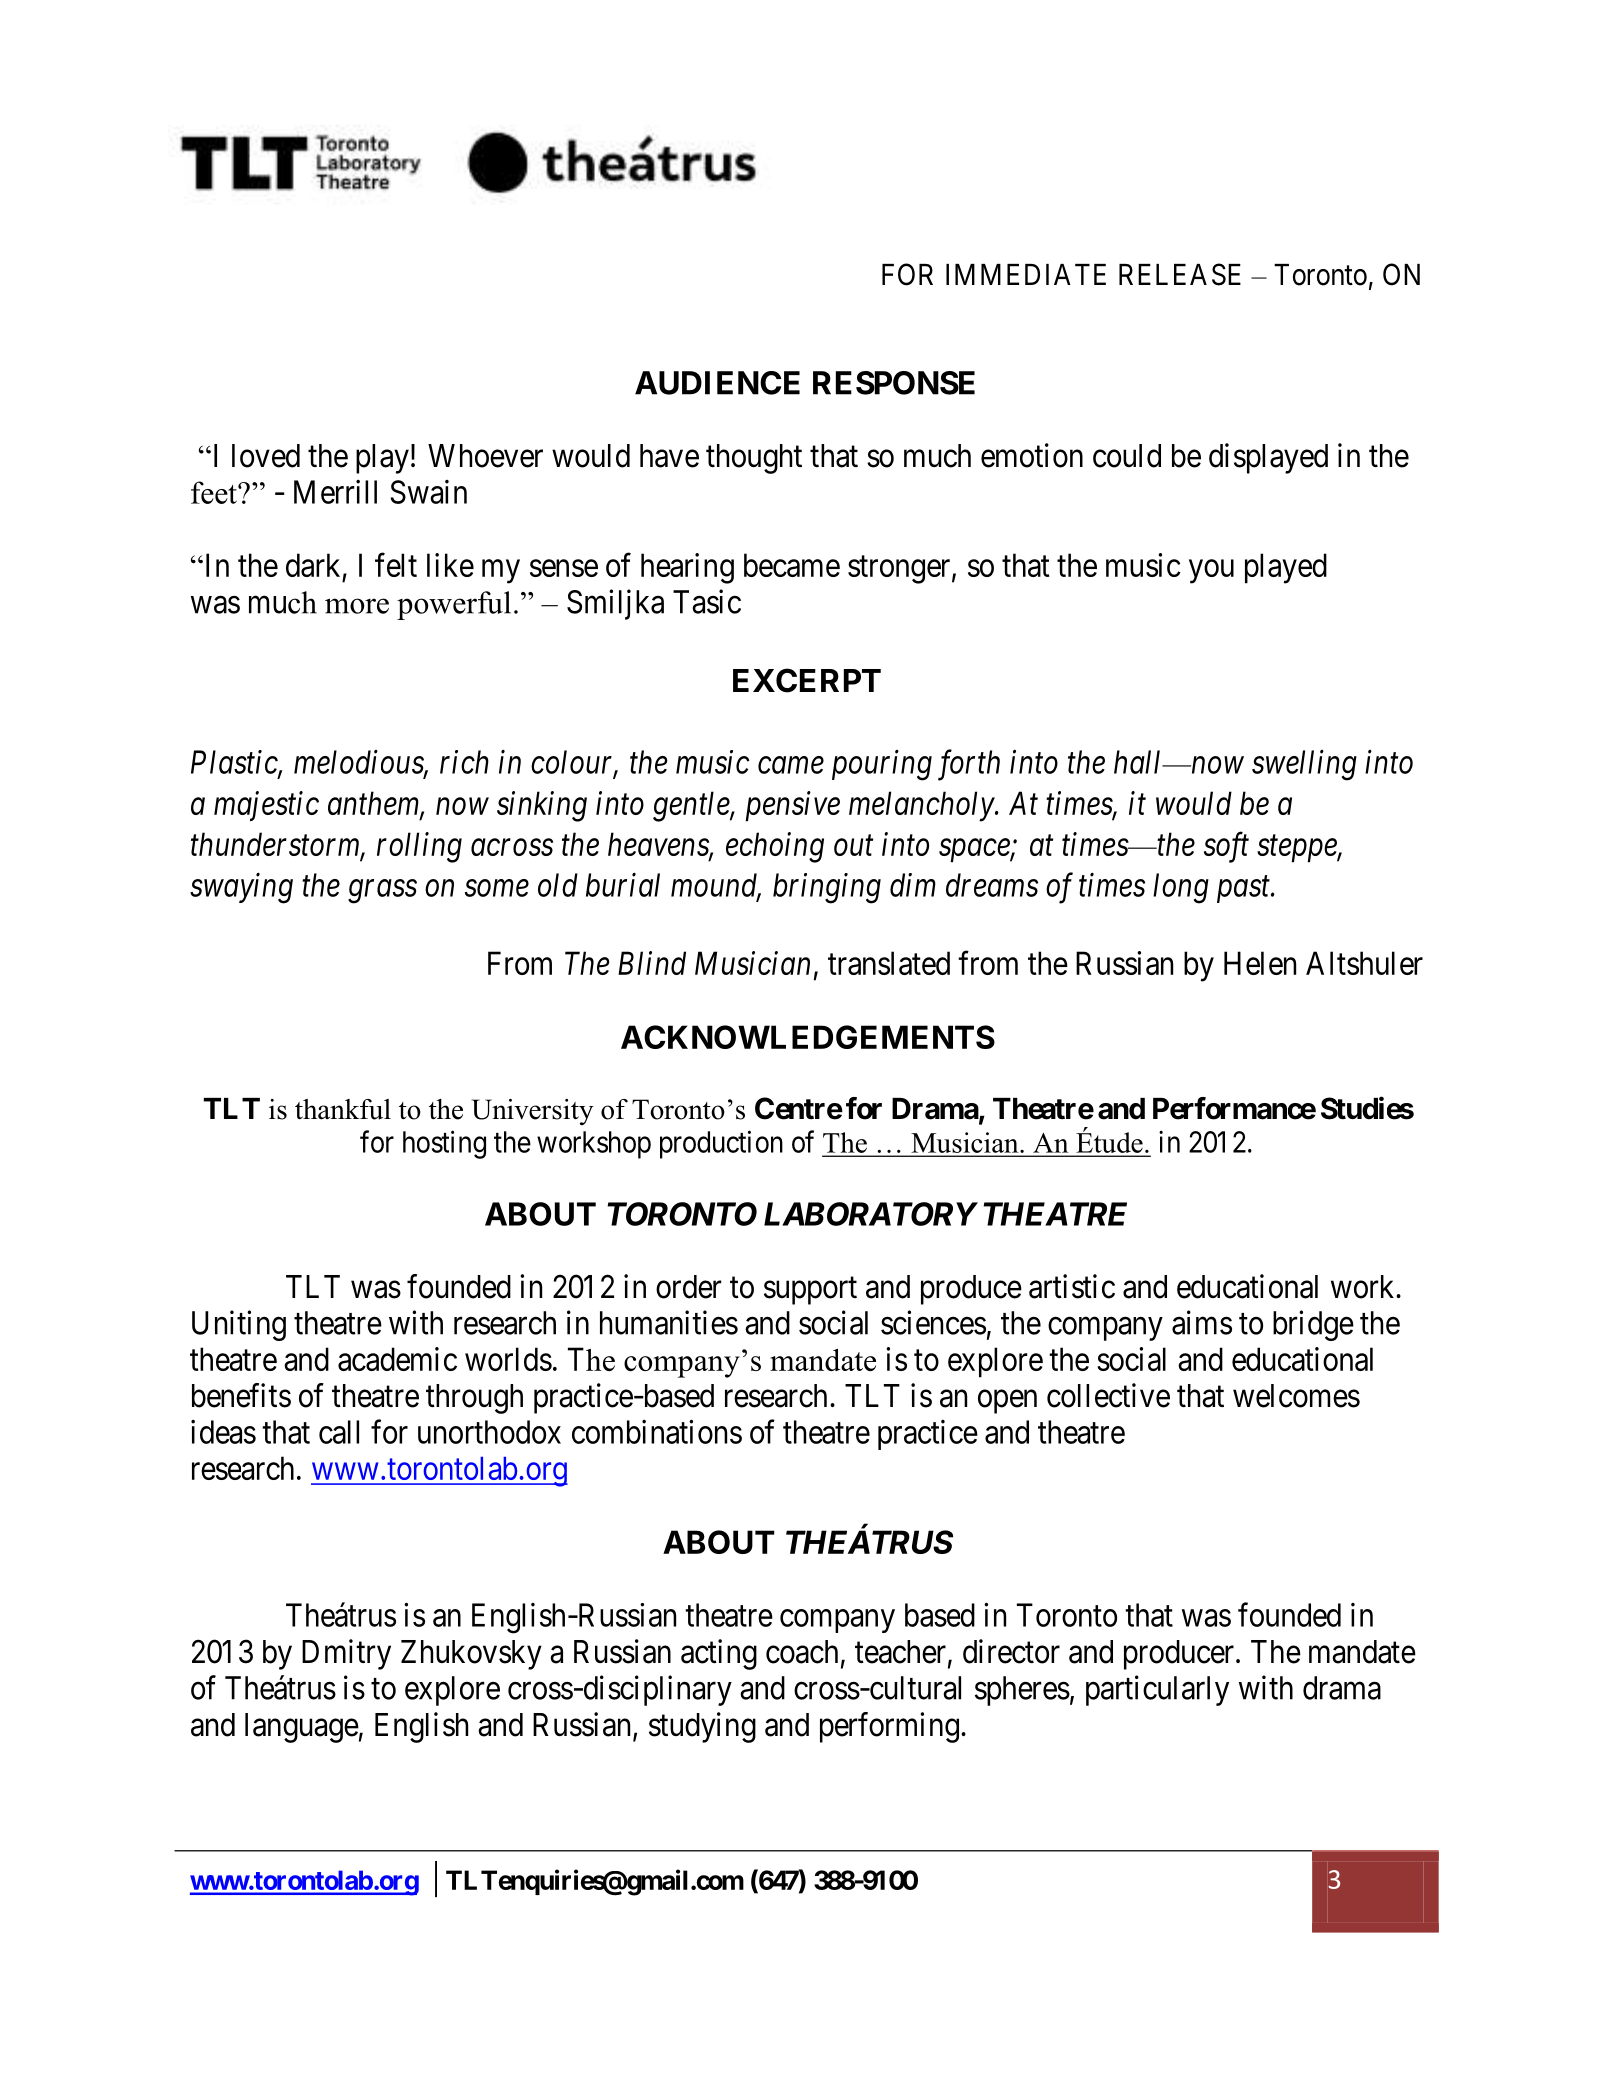  Describe the element at coordinates (1157, 1690) in the screenshot. I see `particularly` at that location.
